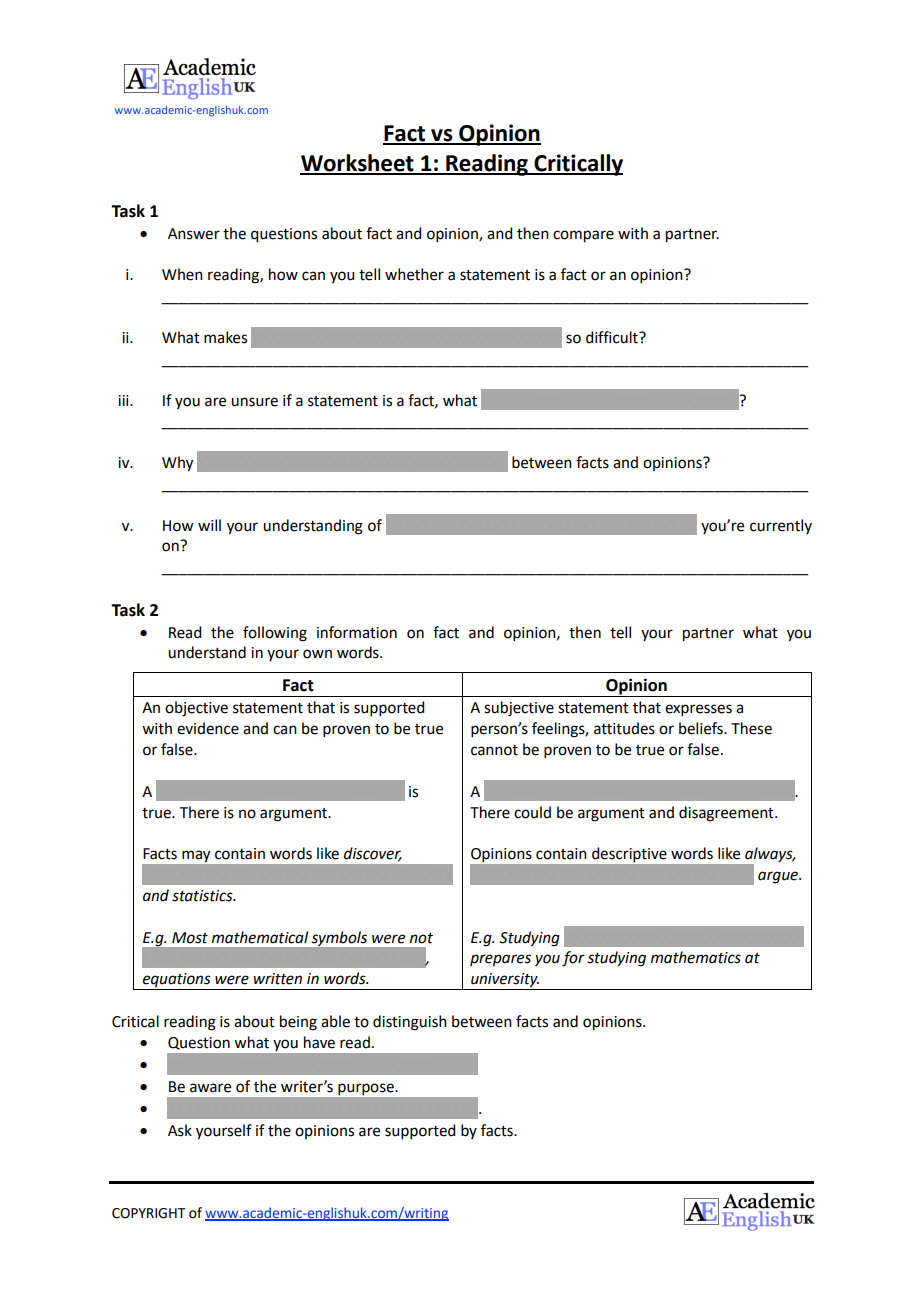 The height and width of the screenshot is (1308, 924). What do you see at coordinates (414, 274) in the screenshot?
I see `whether` at bounding box center [414, 274].
